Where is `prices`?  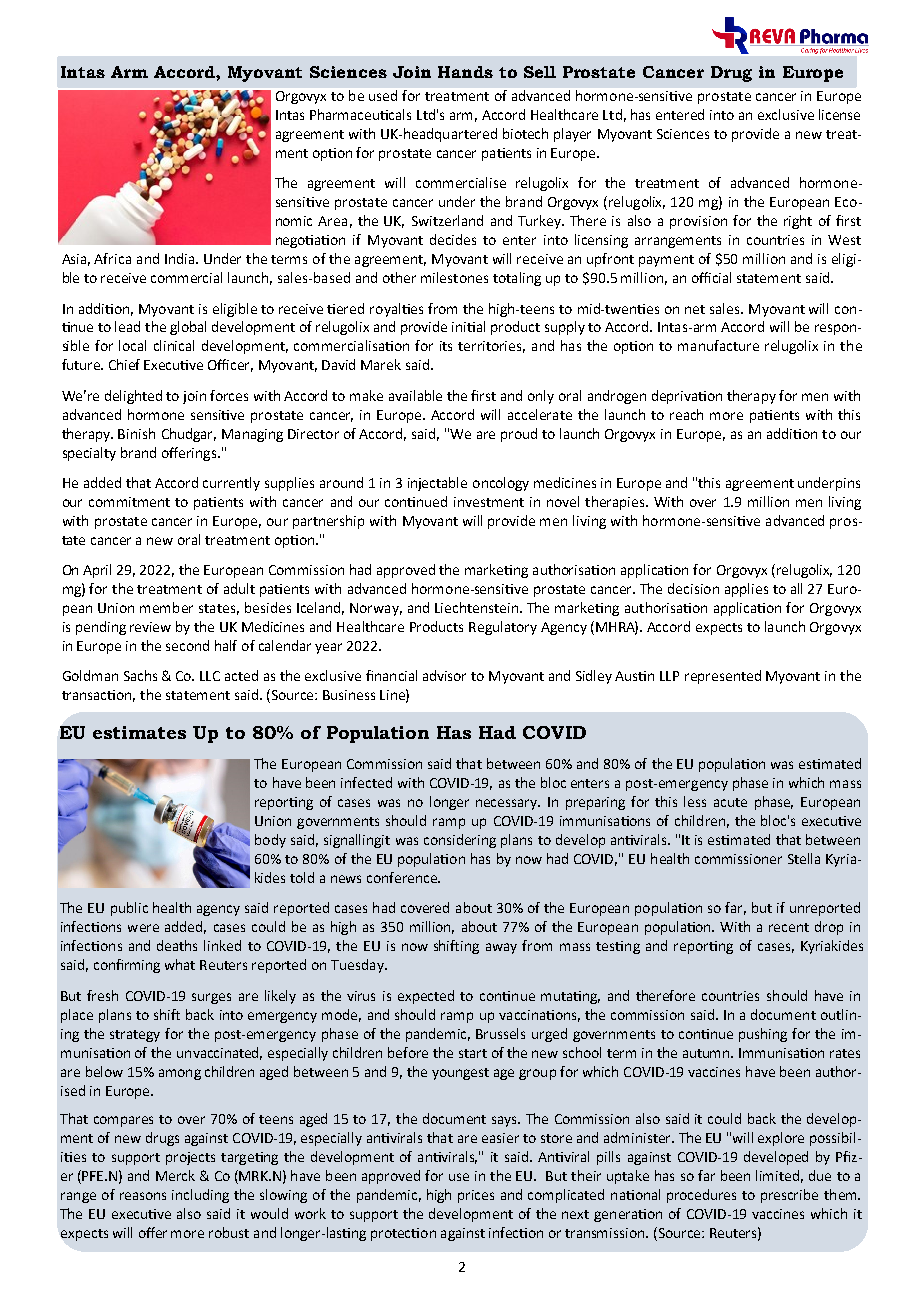 prices is located at coordinates (476, 1196).
